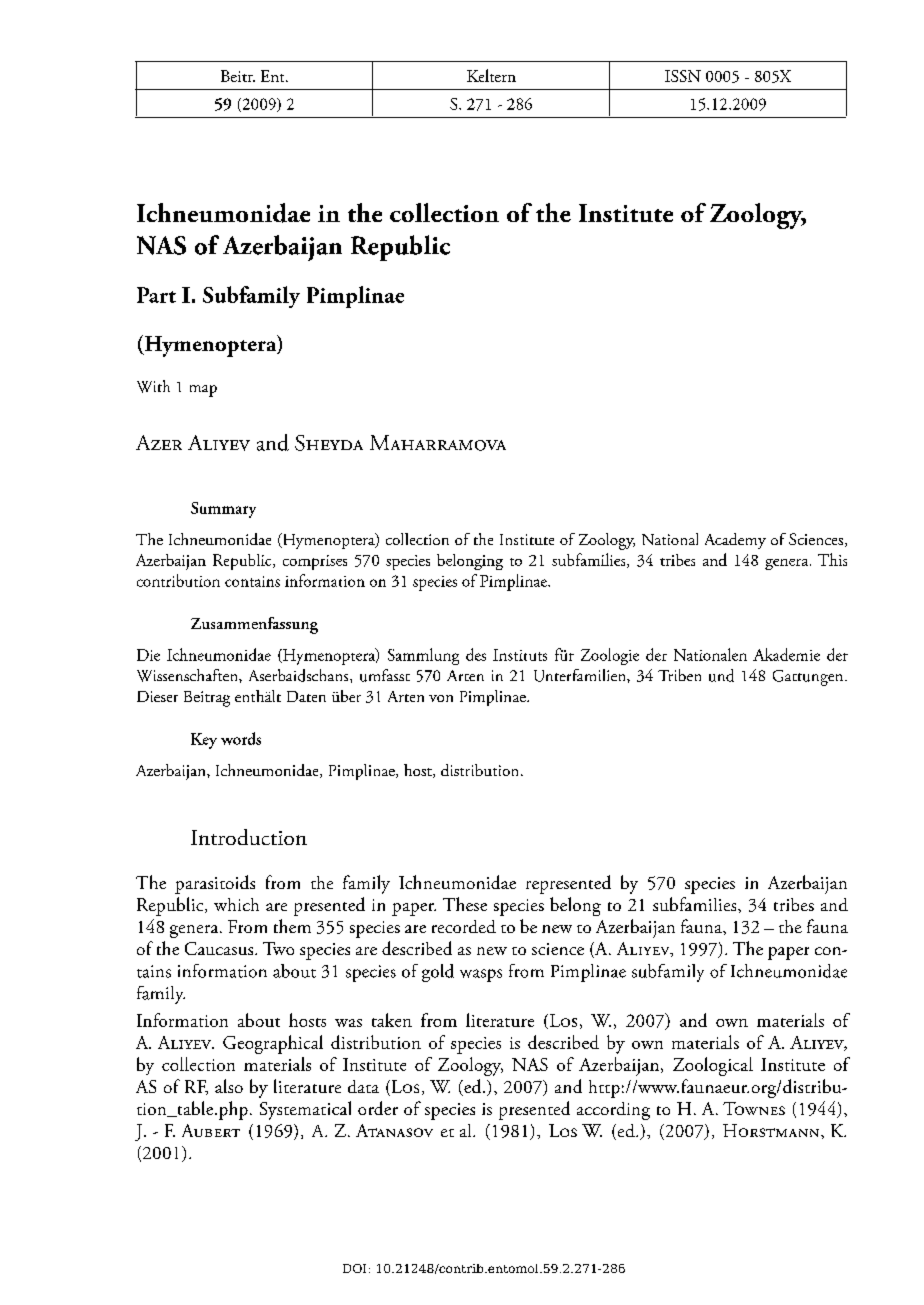  Describe the element at coordinates (735, 541) in the screenshot. I see `Academy` at that location.
